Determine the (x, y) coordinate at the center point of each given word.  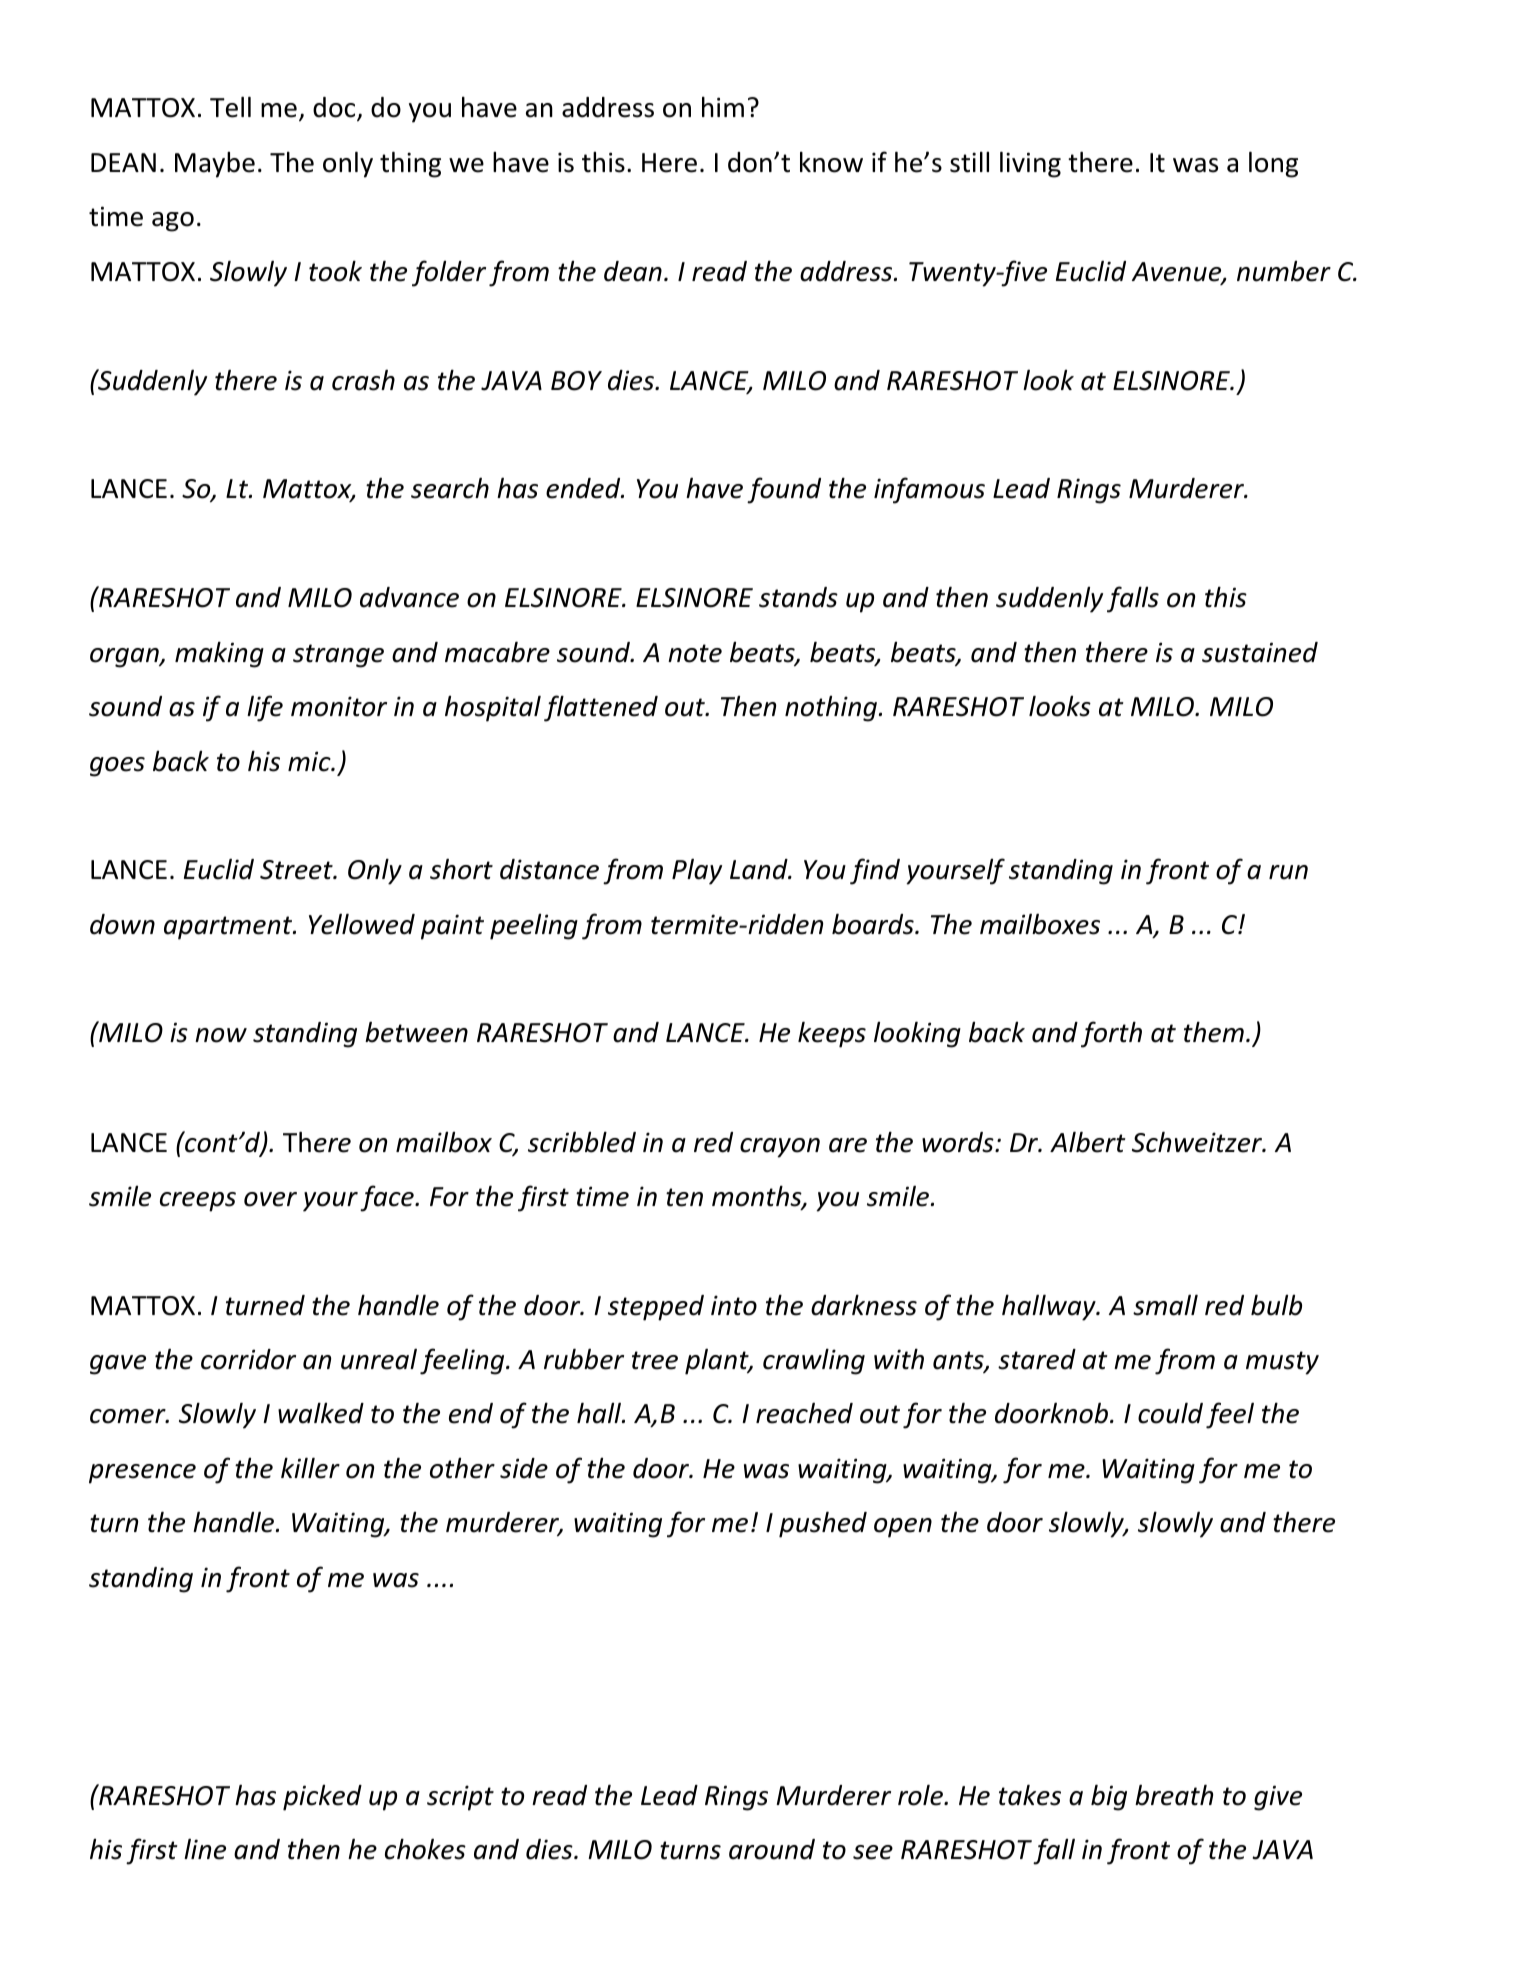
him (723, 106)
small (1165, 1305)
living (1030, 164)
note (695, 653)
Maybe (215, 165)
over (270, 1199)
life (265, 708)
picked (322, 1798)
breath (1174, 1795)
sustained (1260, 652)
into (734, 1305)
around (772, 1849)
